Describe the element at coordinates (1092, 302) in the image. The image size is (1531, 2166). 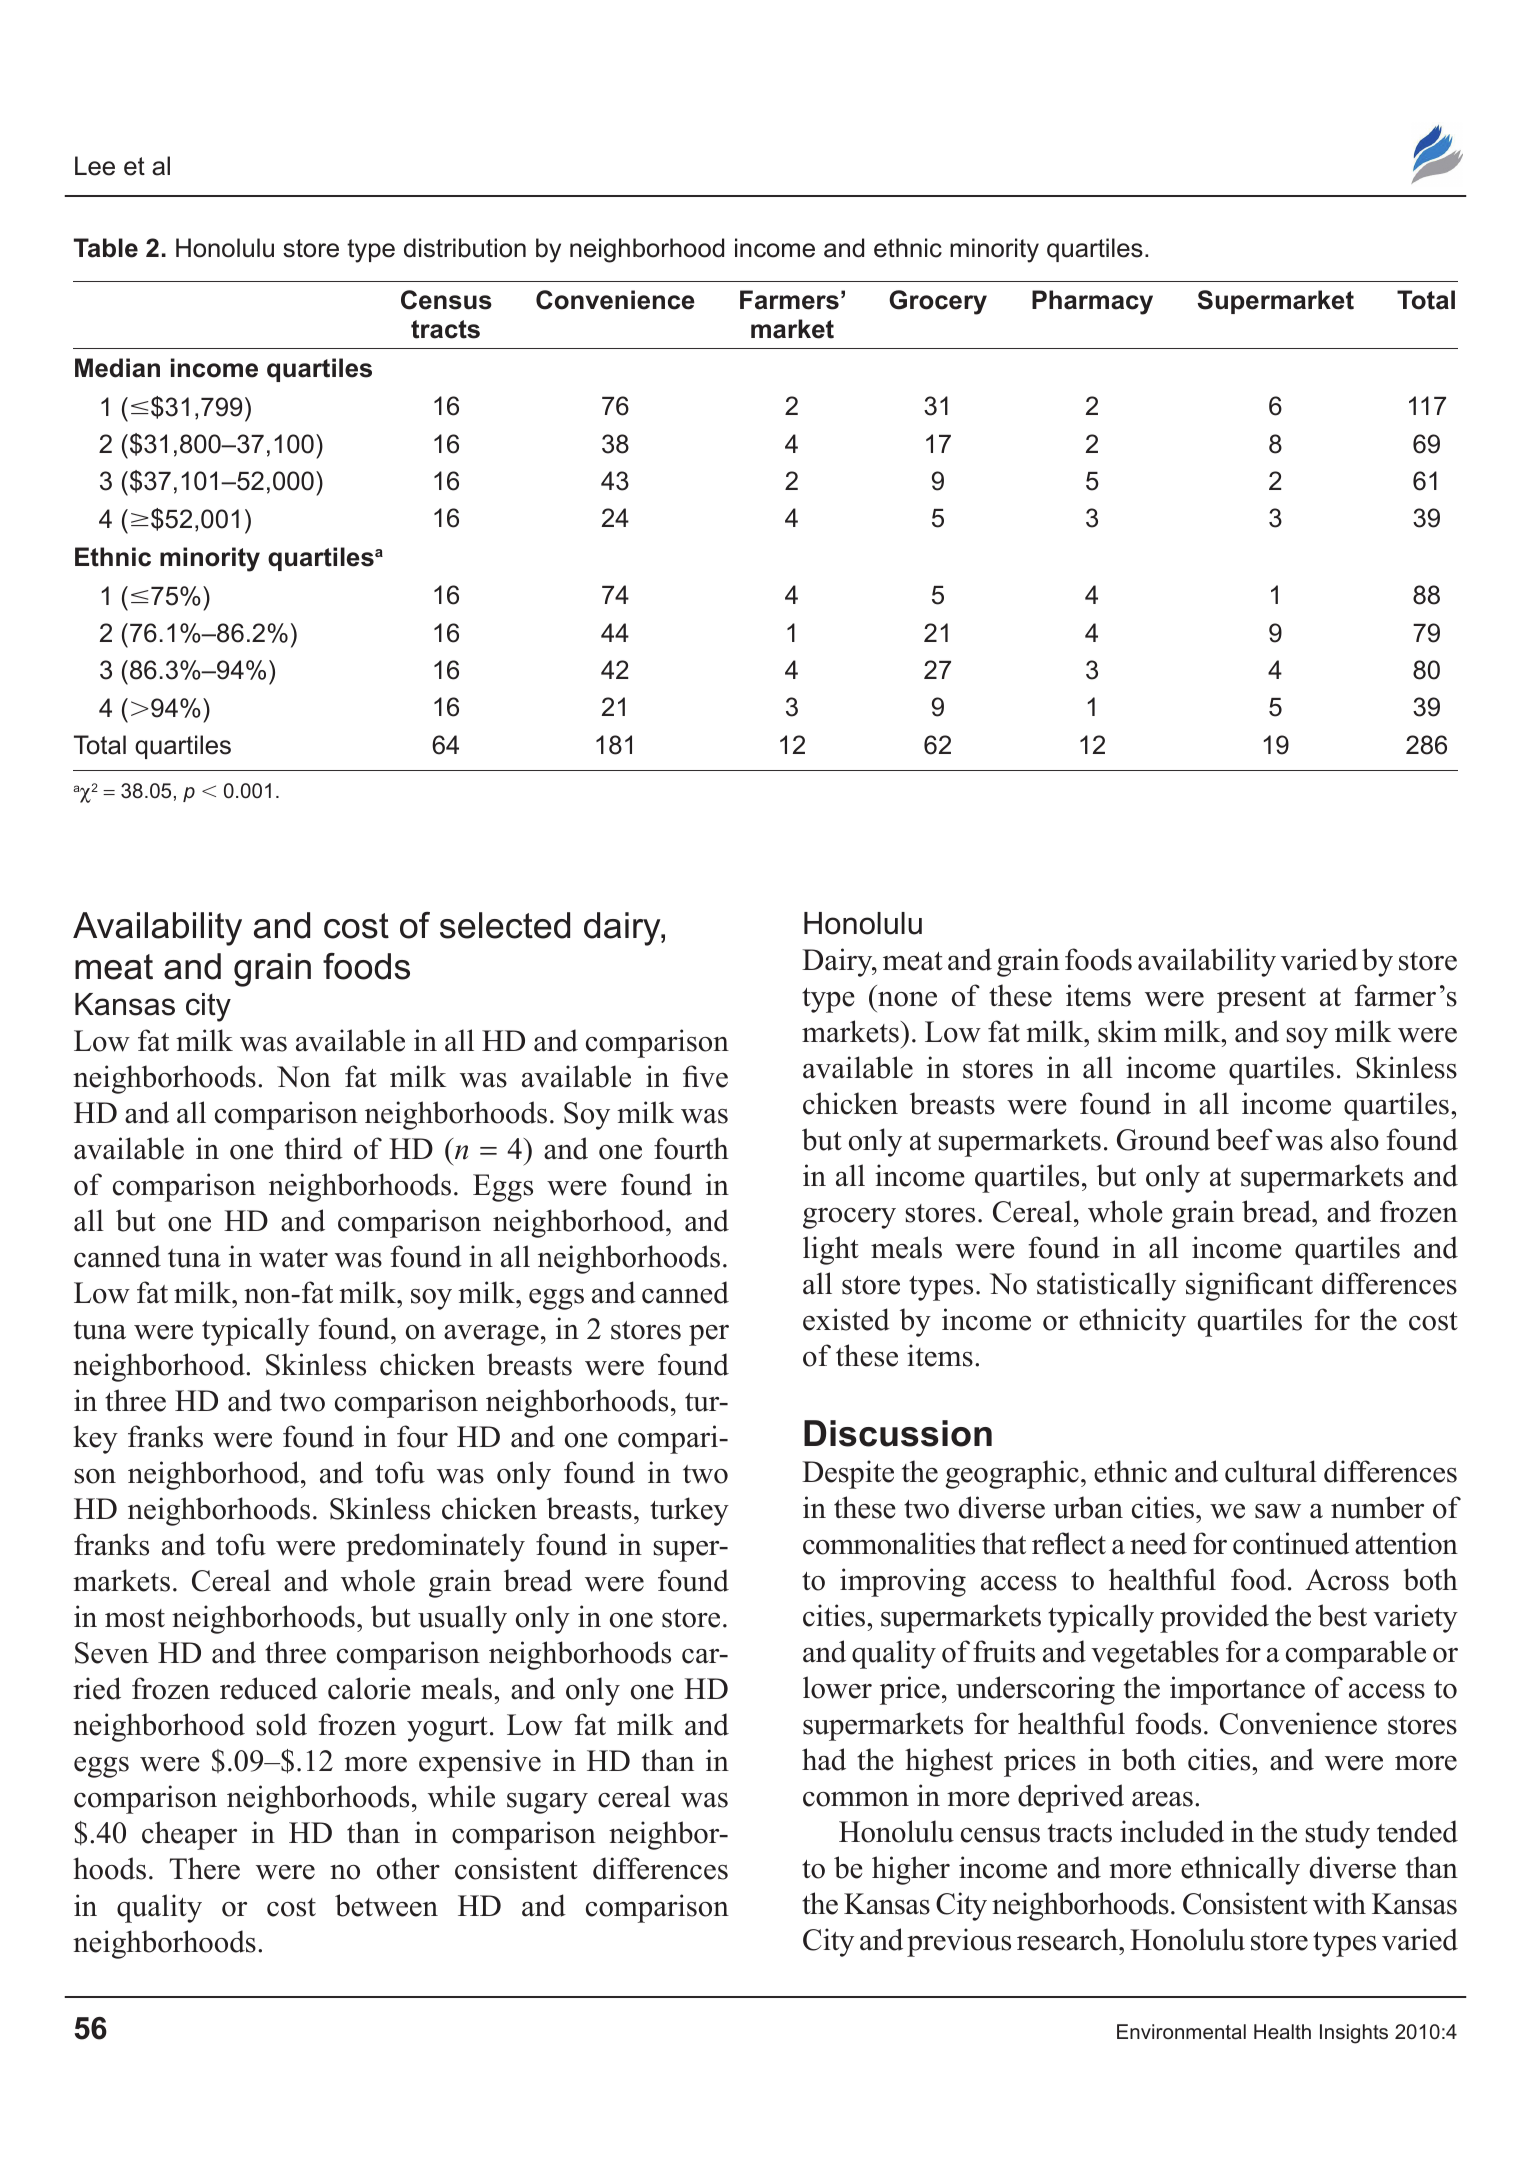
I see `Pharmacy` at that location.
